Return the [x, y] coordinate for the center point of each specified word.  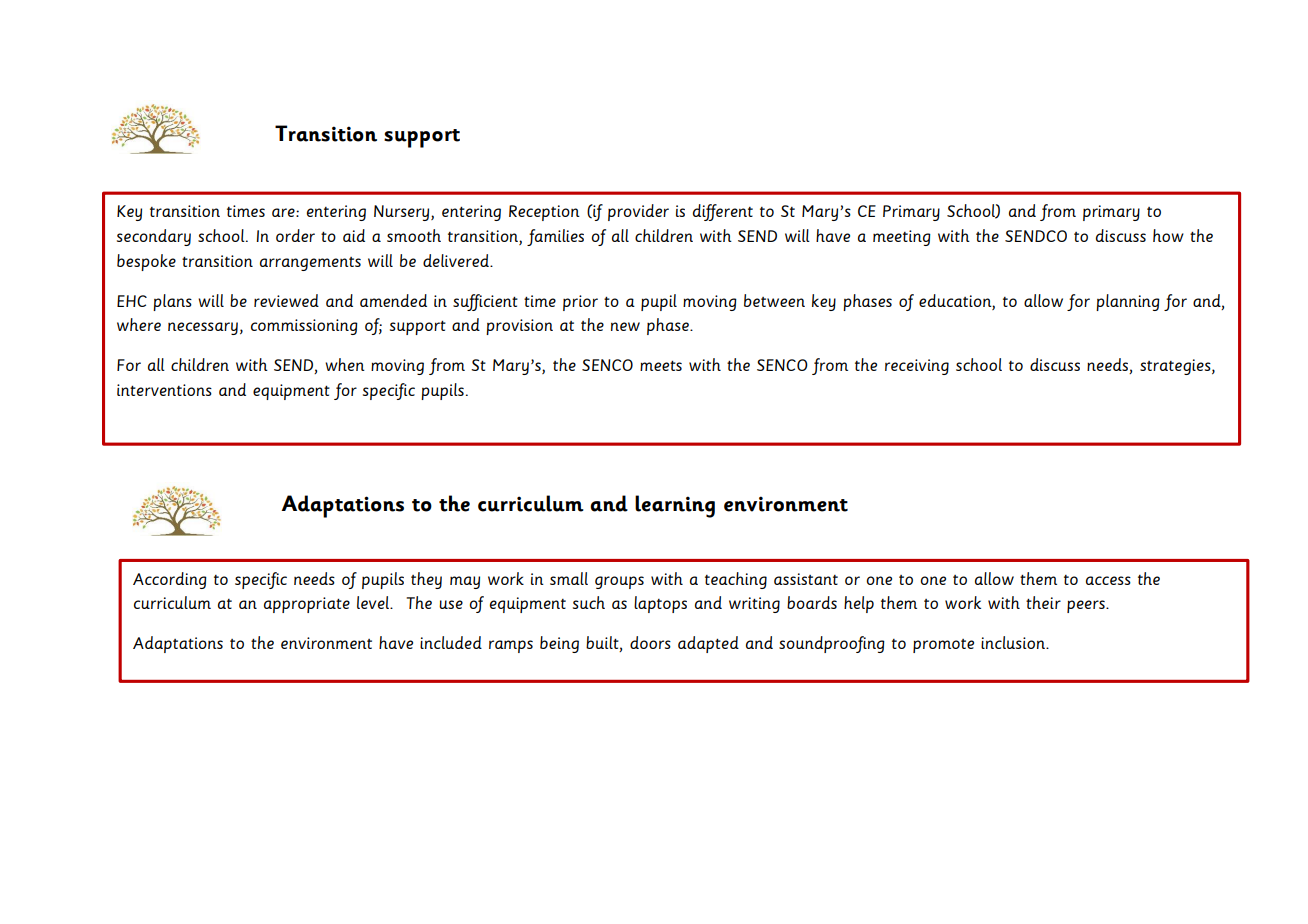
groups [619, 582]
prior [580, 303]
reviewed [286, 300]
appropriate [307, 605]
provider [638, 212]
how [1168, 235]
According [170, 580]
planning [1128, 302]
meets [661, 366]
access [1108, 580]
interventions [164, 390]
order [295, 235]
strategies [1176, 367]
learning [675, 506]
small [569, 578]
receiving [917, 367]
